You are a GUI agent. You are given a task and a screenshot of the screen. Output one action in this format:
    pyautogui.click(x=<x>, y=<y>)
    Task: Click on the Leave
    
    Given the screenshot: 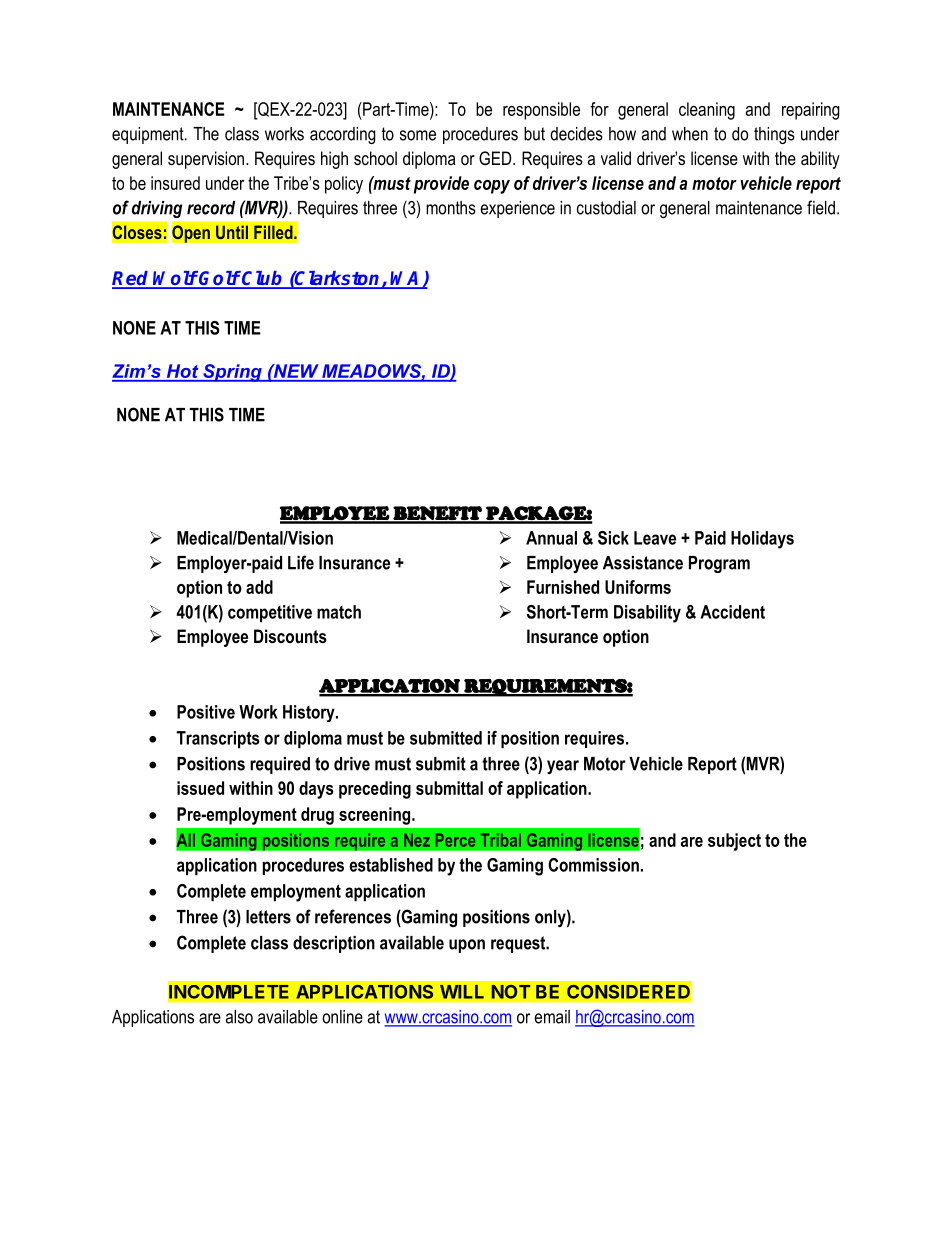 What is the action you would take?
    pyautogui.click(x=655, y=538)
